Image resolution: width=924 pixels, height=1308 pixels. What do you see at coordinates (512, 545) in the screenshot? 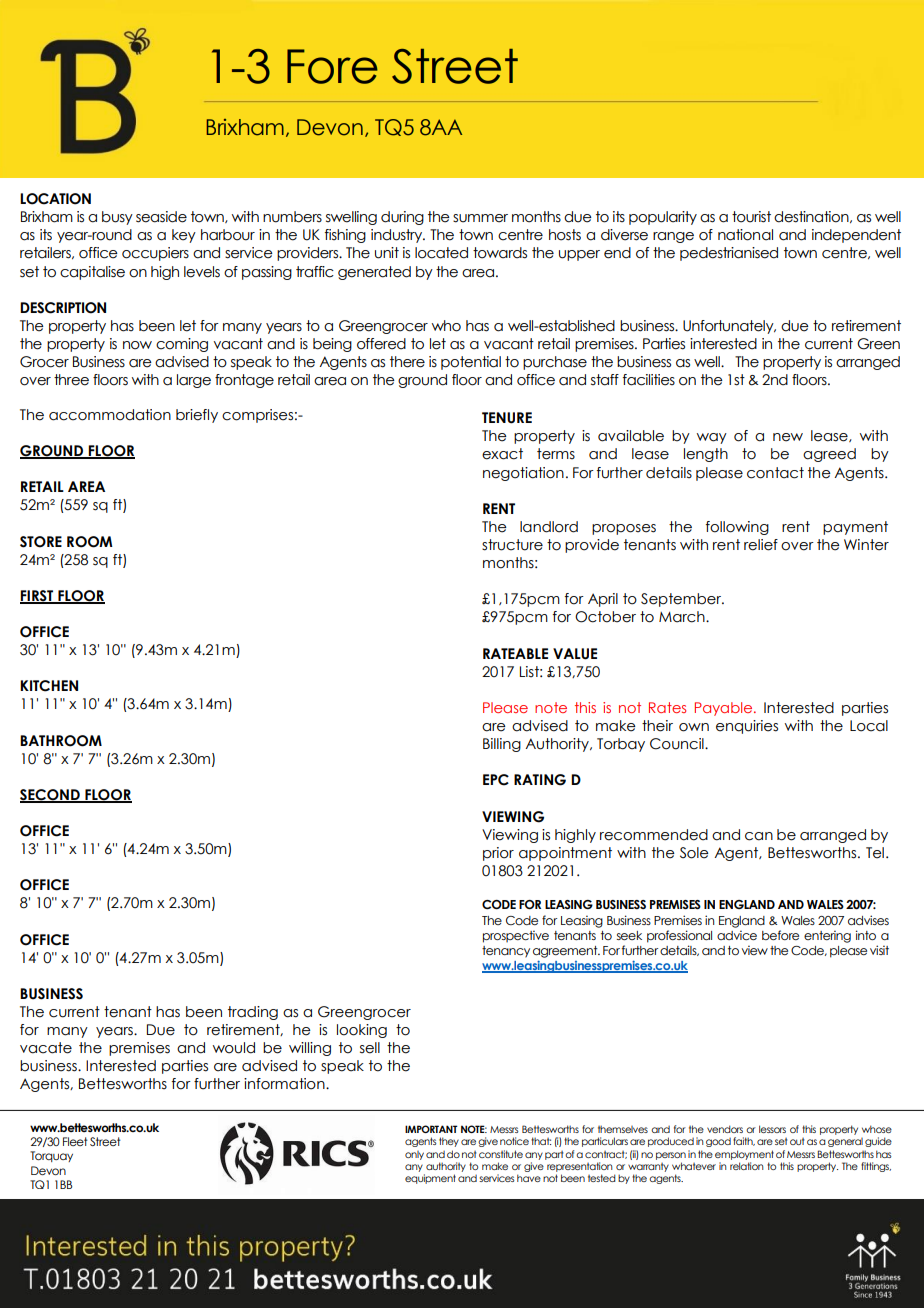
I see `structure` at bounding box center [512, 545].
